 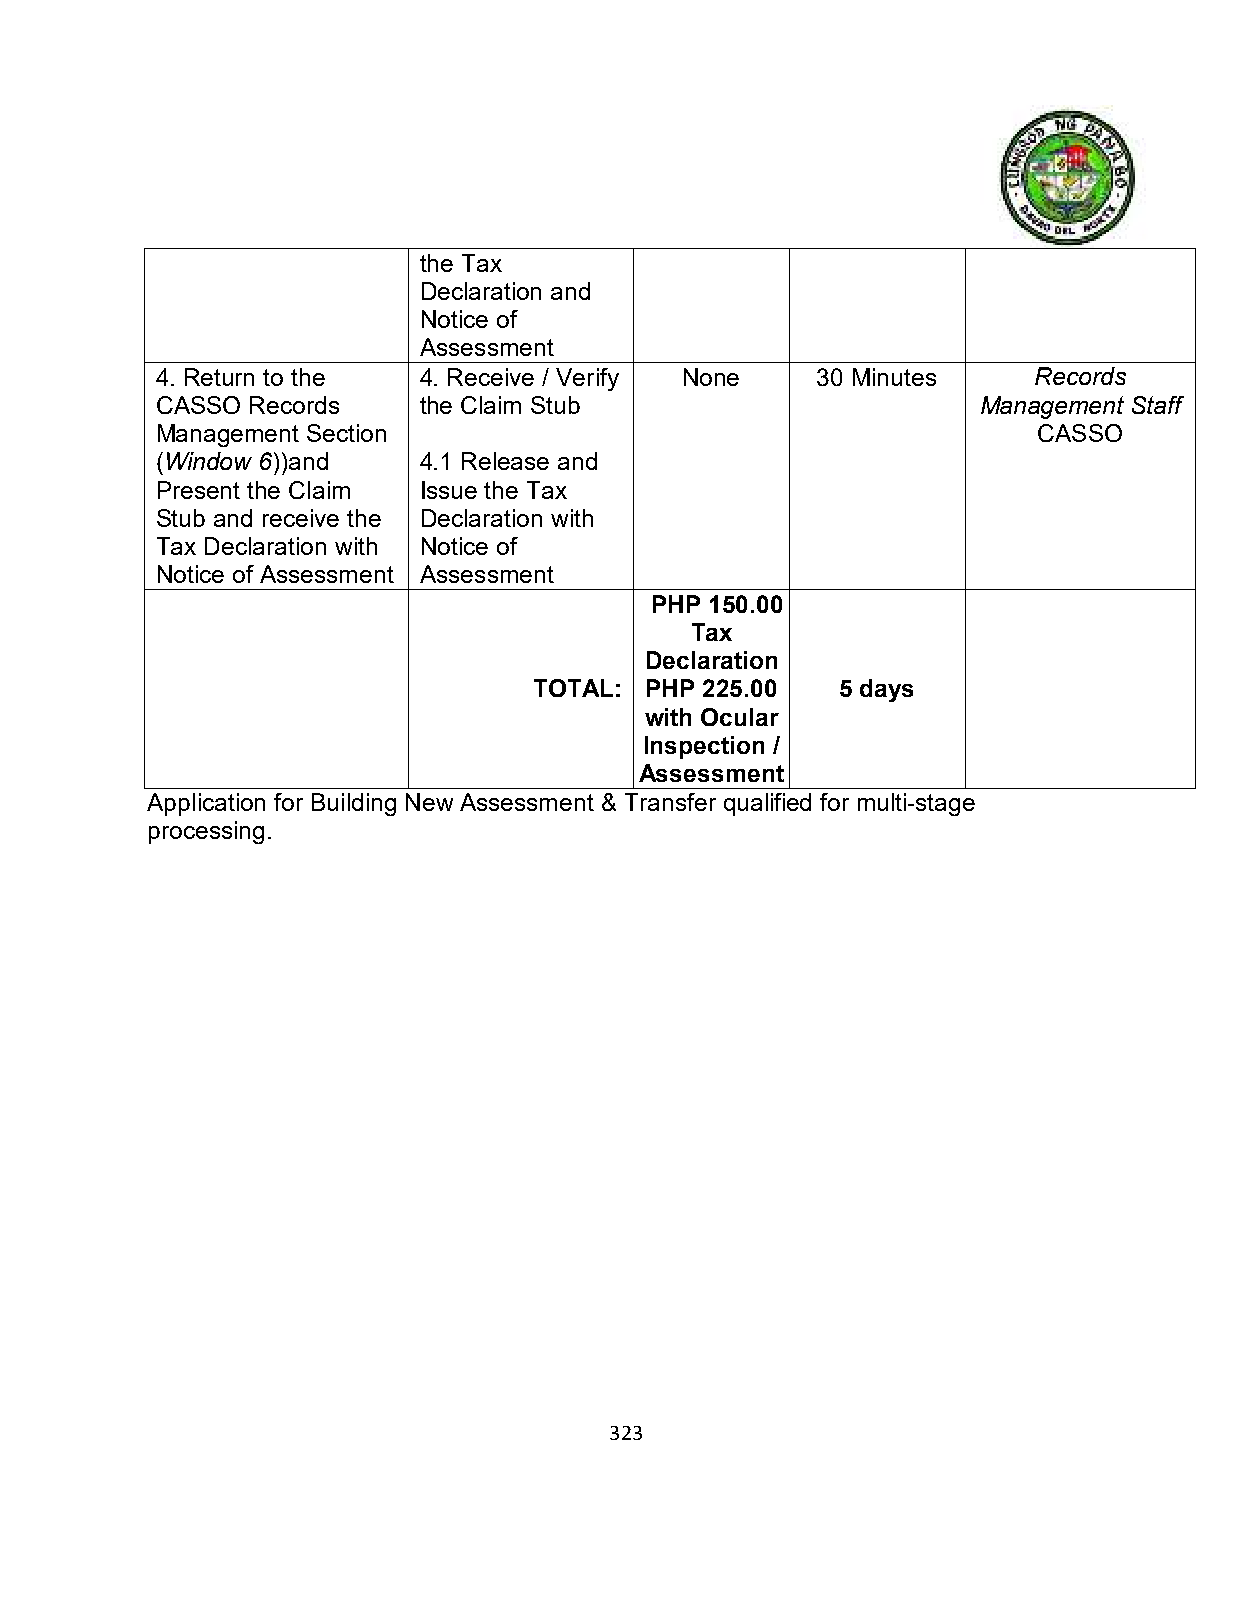 I want to click on days, so click(x=886, y=690).
